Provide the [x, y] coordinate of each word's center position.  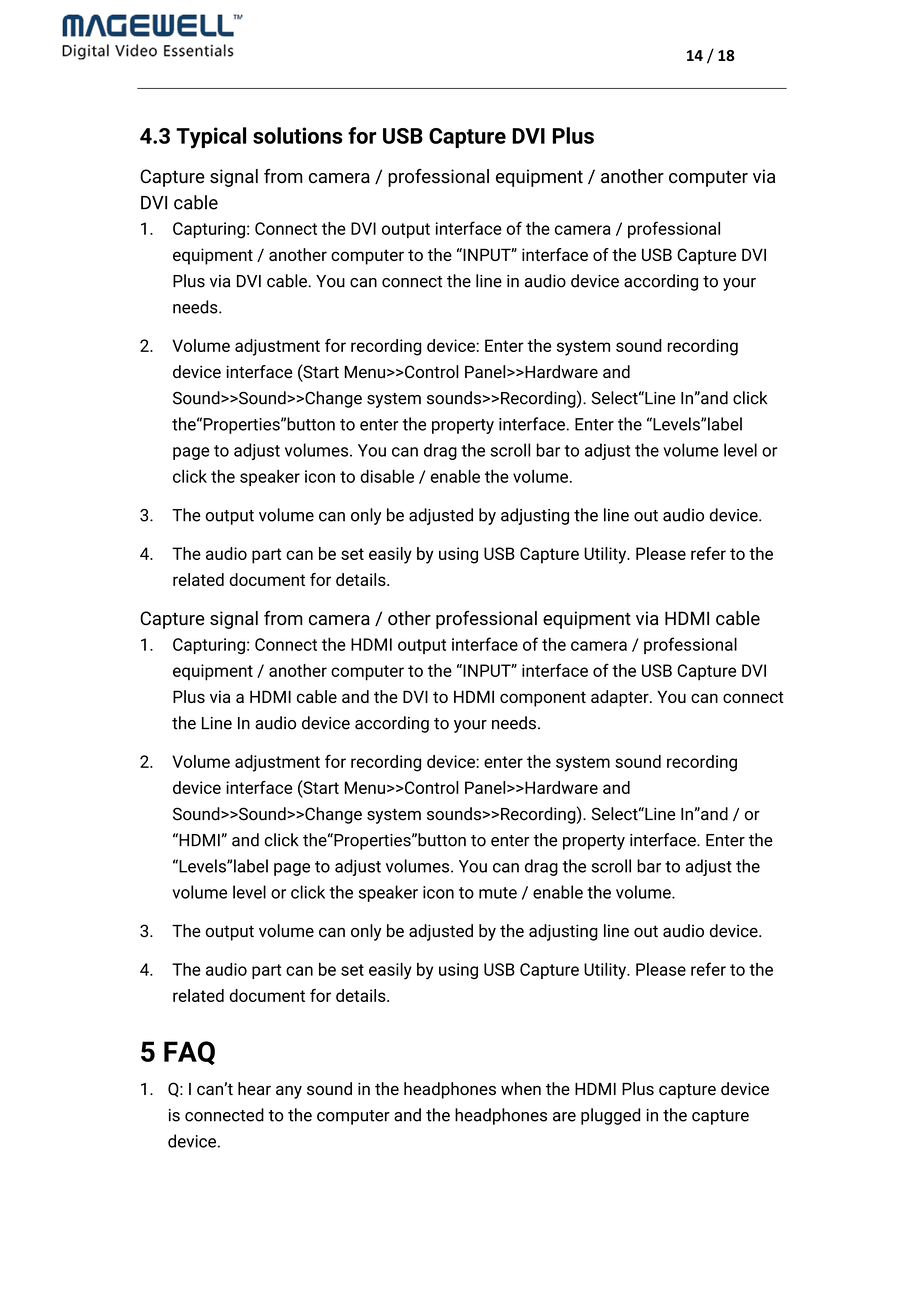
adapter [621, 698]
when [521, 1089]
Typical [211, 138]
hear [254, 1089]
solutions [298, 135]
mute [498, 893]
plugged [610, 1116]
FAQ [189, 1053]
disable [387, 476]
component [543, 699]
